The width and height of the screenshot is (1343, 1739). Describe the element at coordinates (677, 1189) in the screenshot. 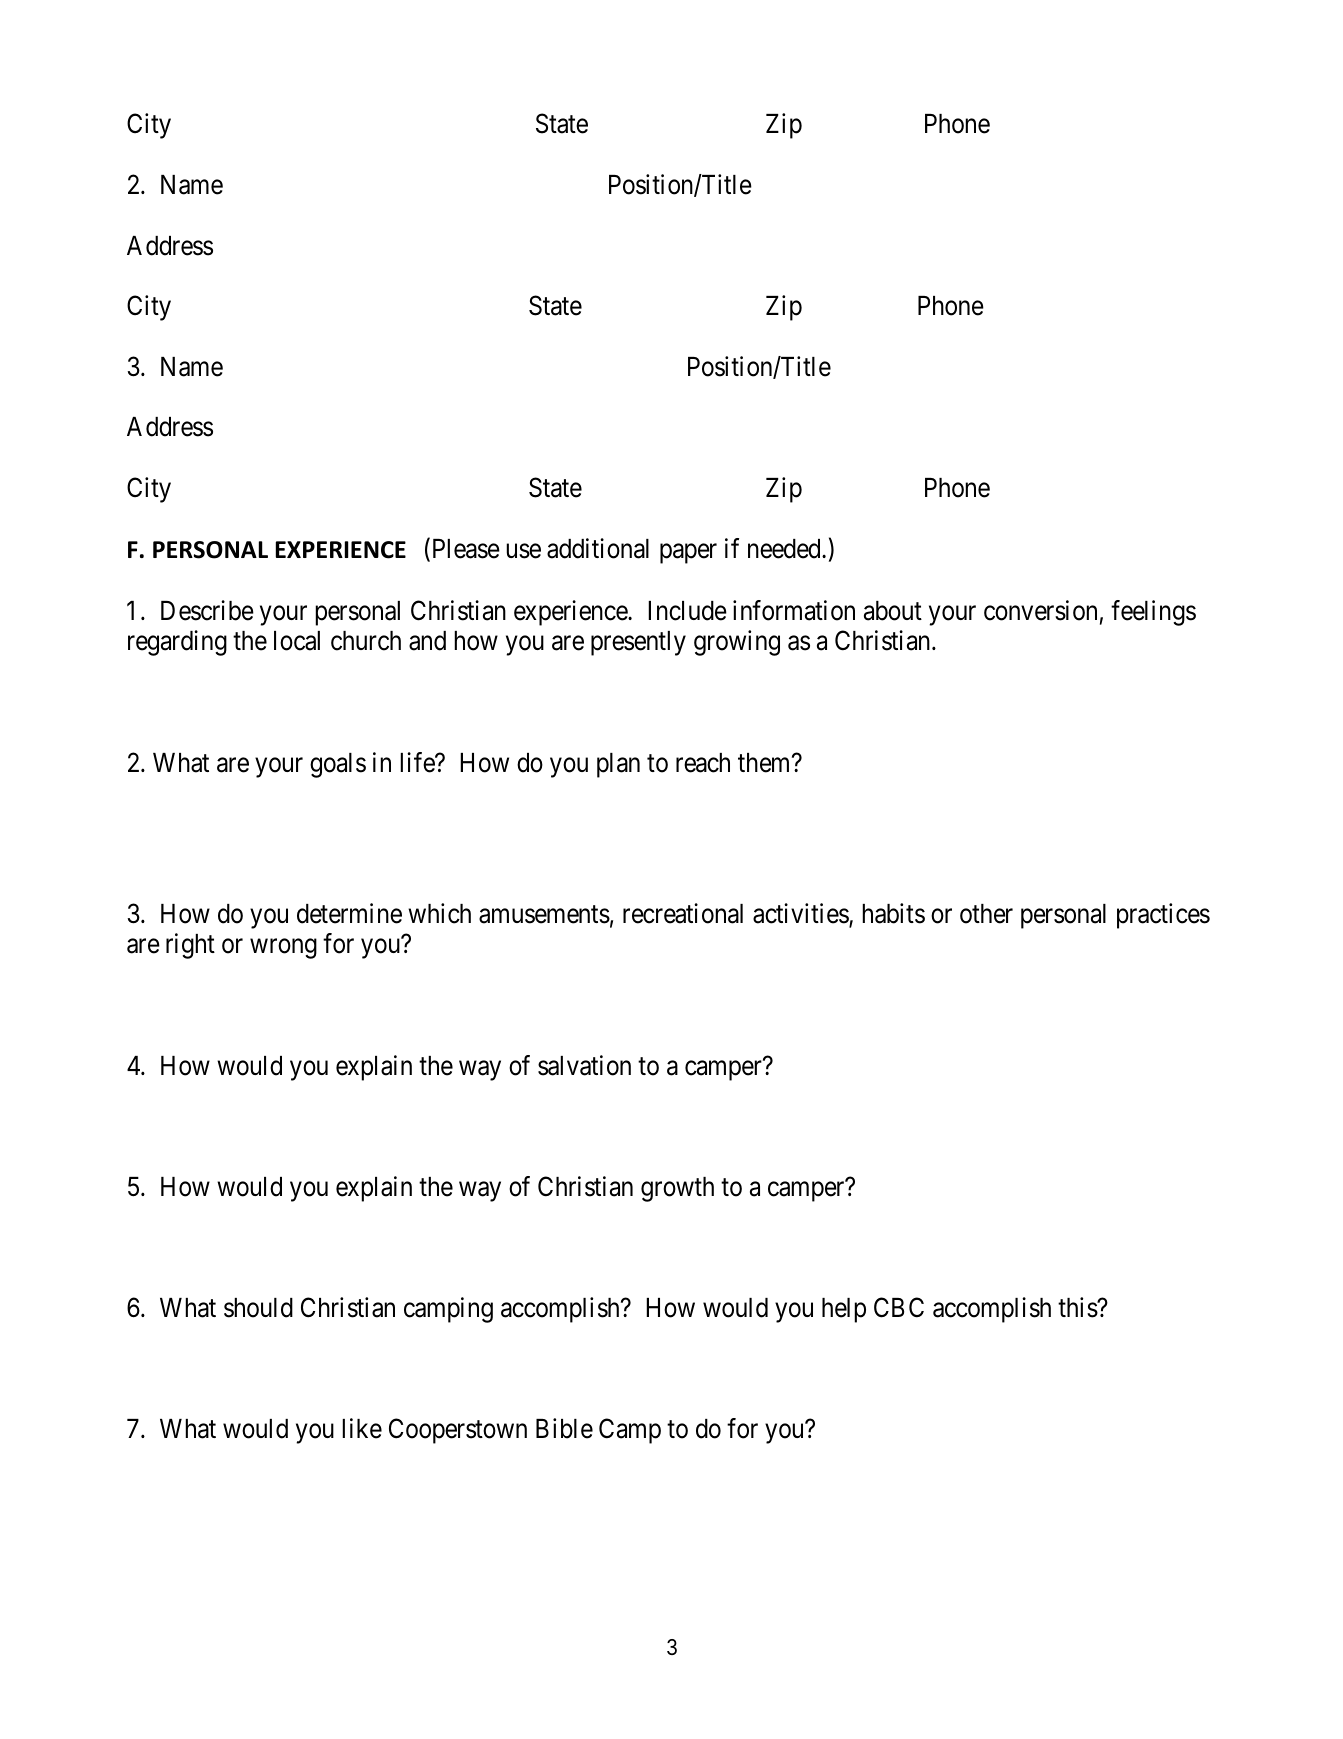

I see `growth` at that location.
